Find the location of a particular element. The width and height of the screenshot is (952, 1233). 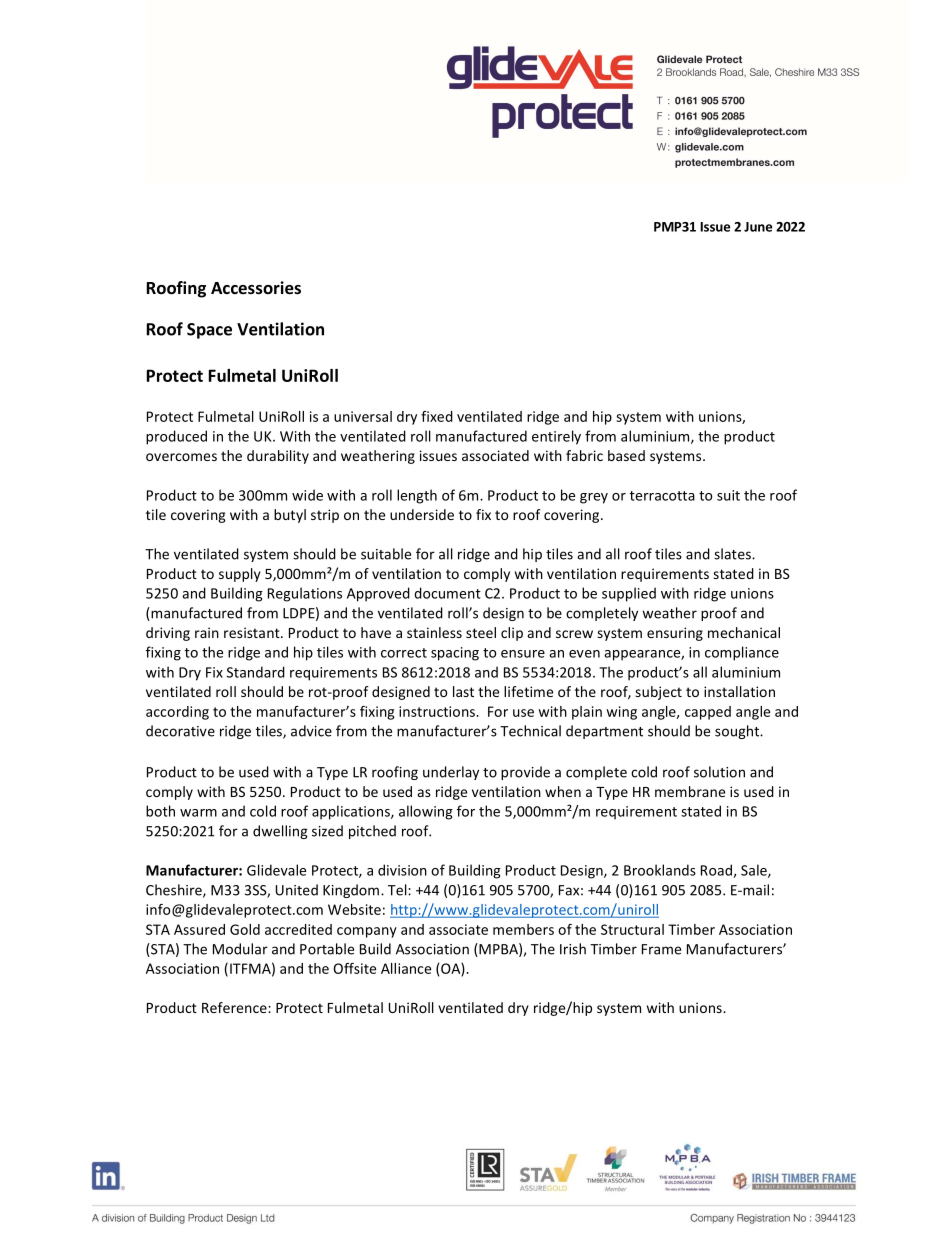

decorative is located at coordinates (180, 731).
